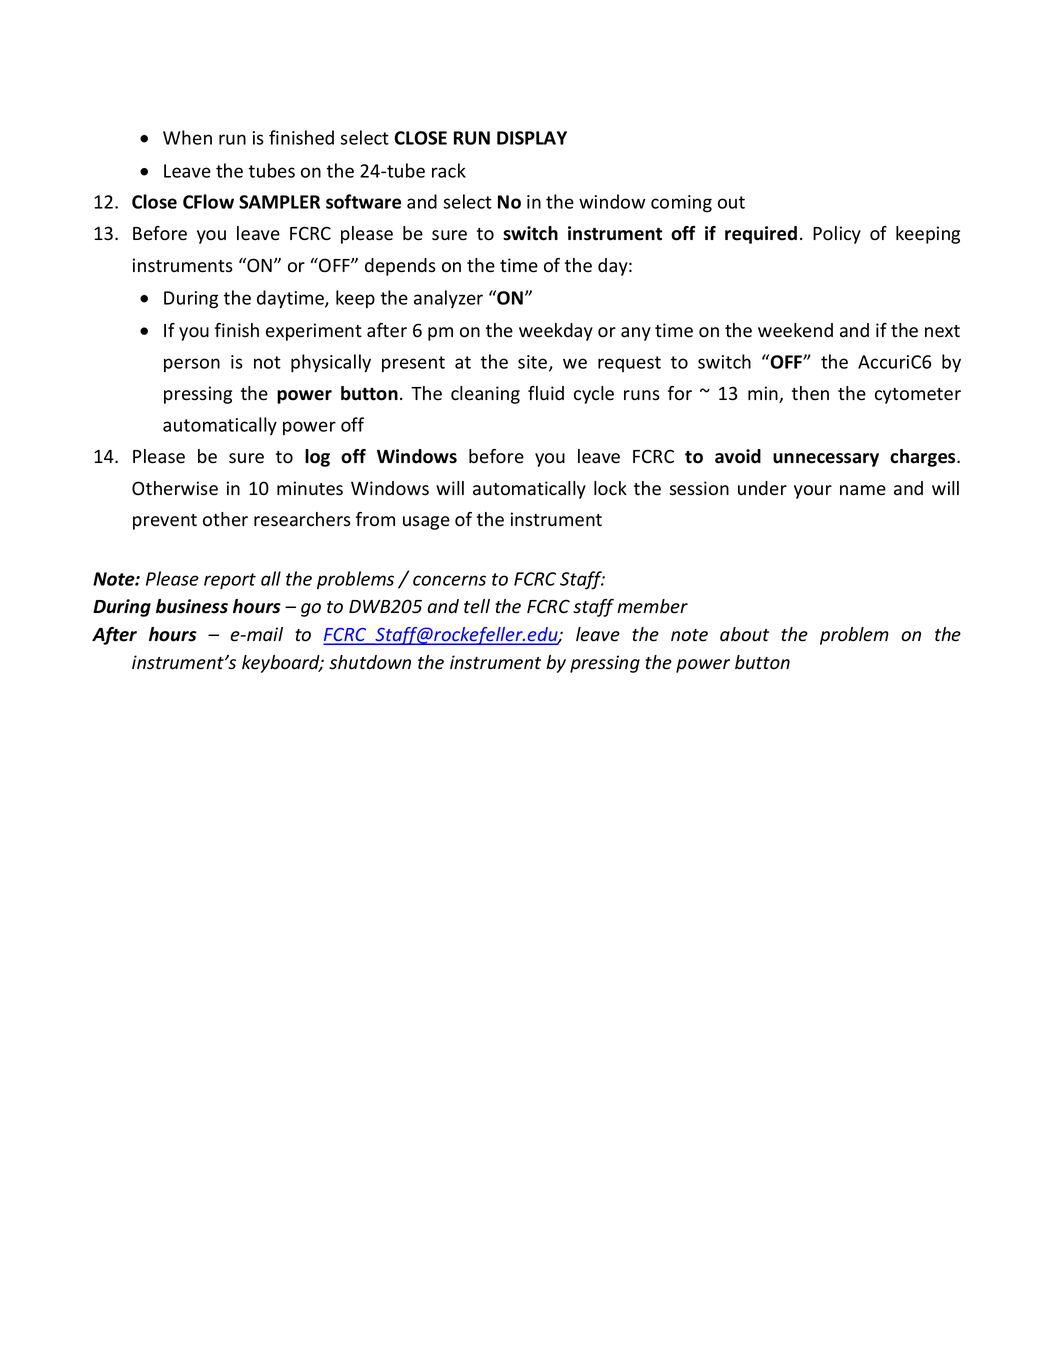  What do you see at coordinates (610, 488) in the screenshot?
I see `lock` at bounding box center [610, 488].
